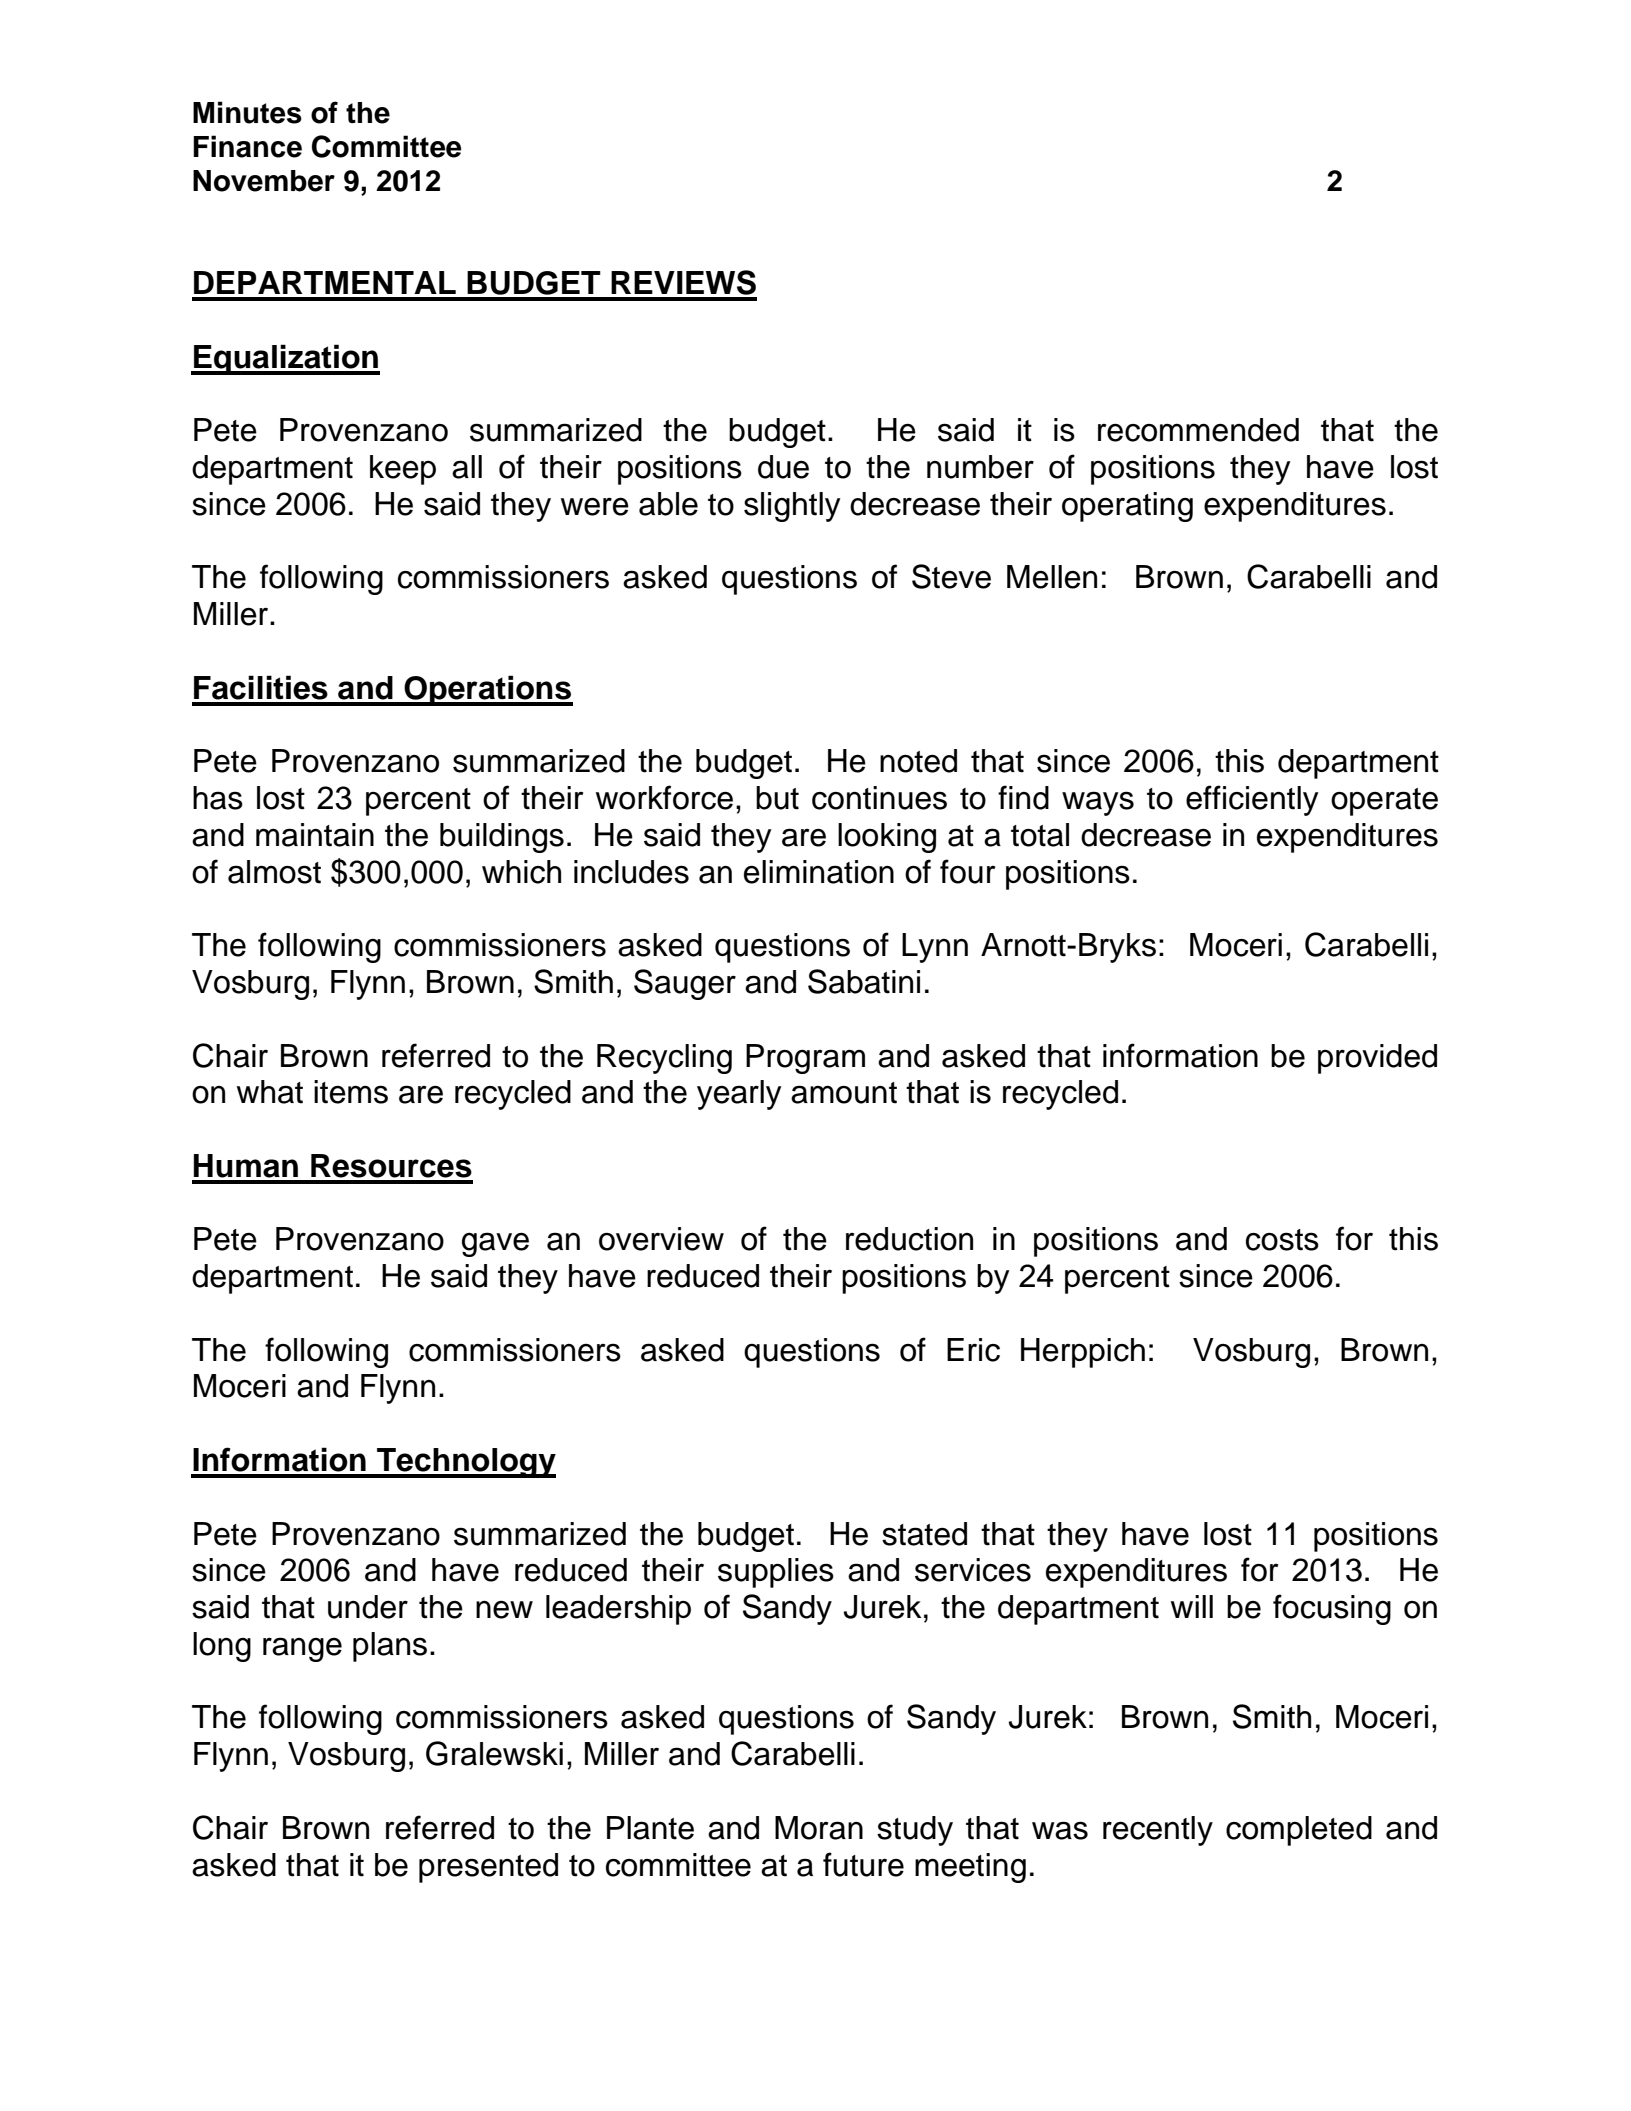 Image resolution: width=1631 pixels, height=2111 pixels. Describe the element at coordinates (264, 181) in the page. I see `November` at that location.
